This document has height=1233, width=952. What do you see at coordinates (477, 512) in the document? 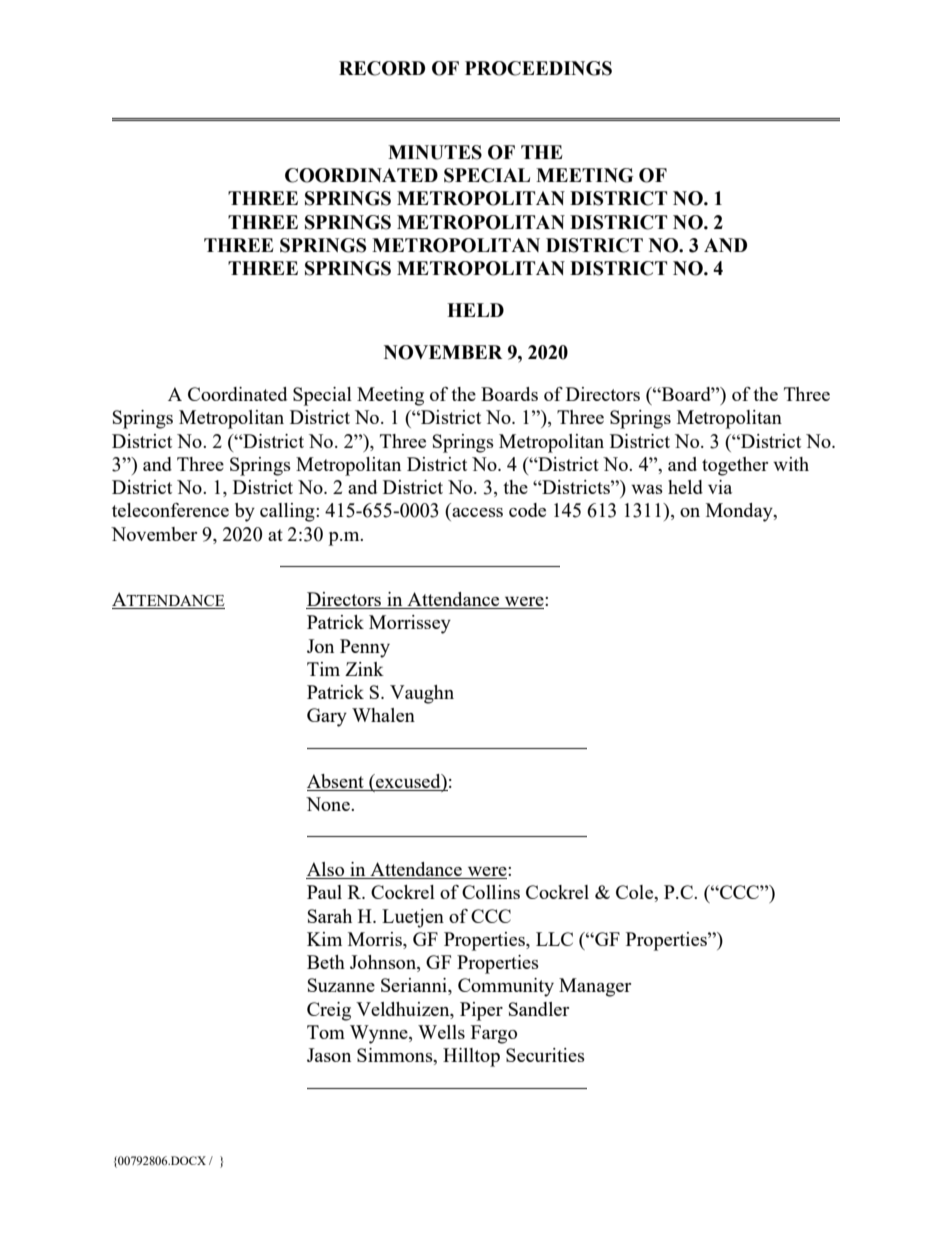
I see `access` at bounding box center [477, 512].
